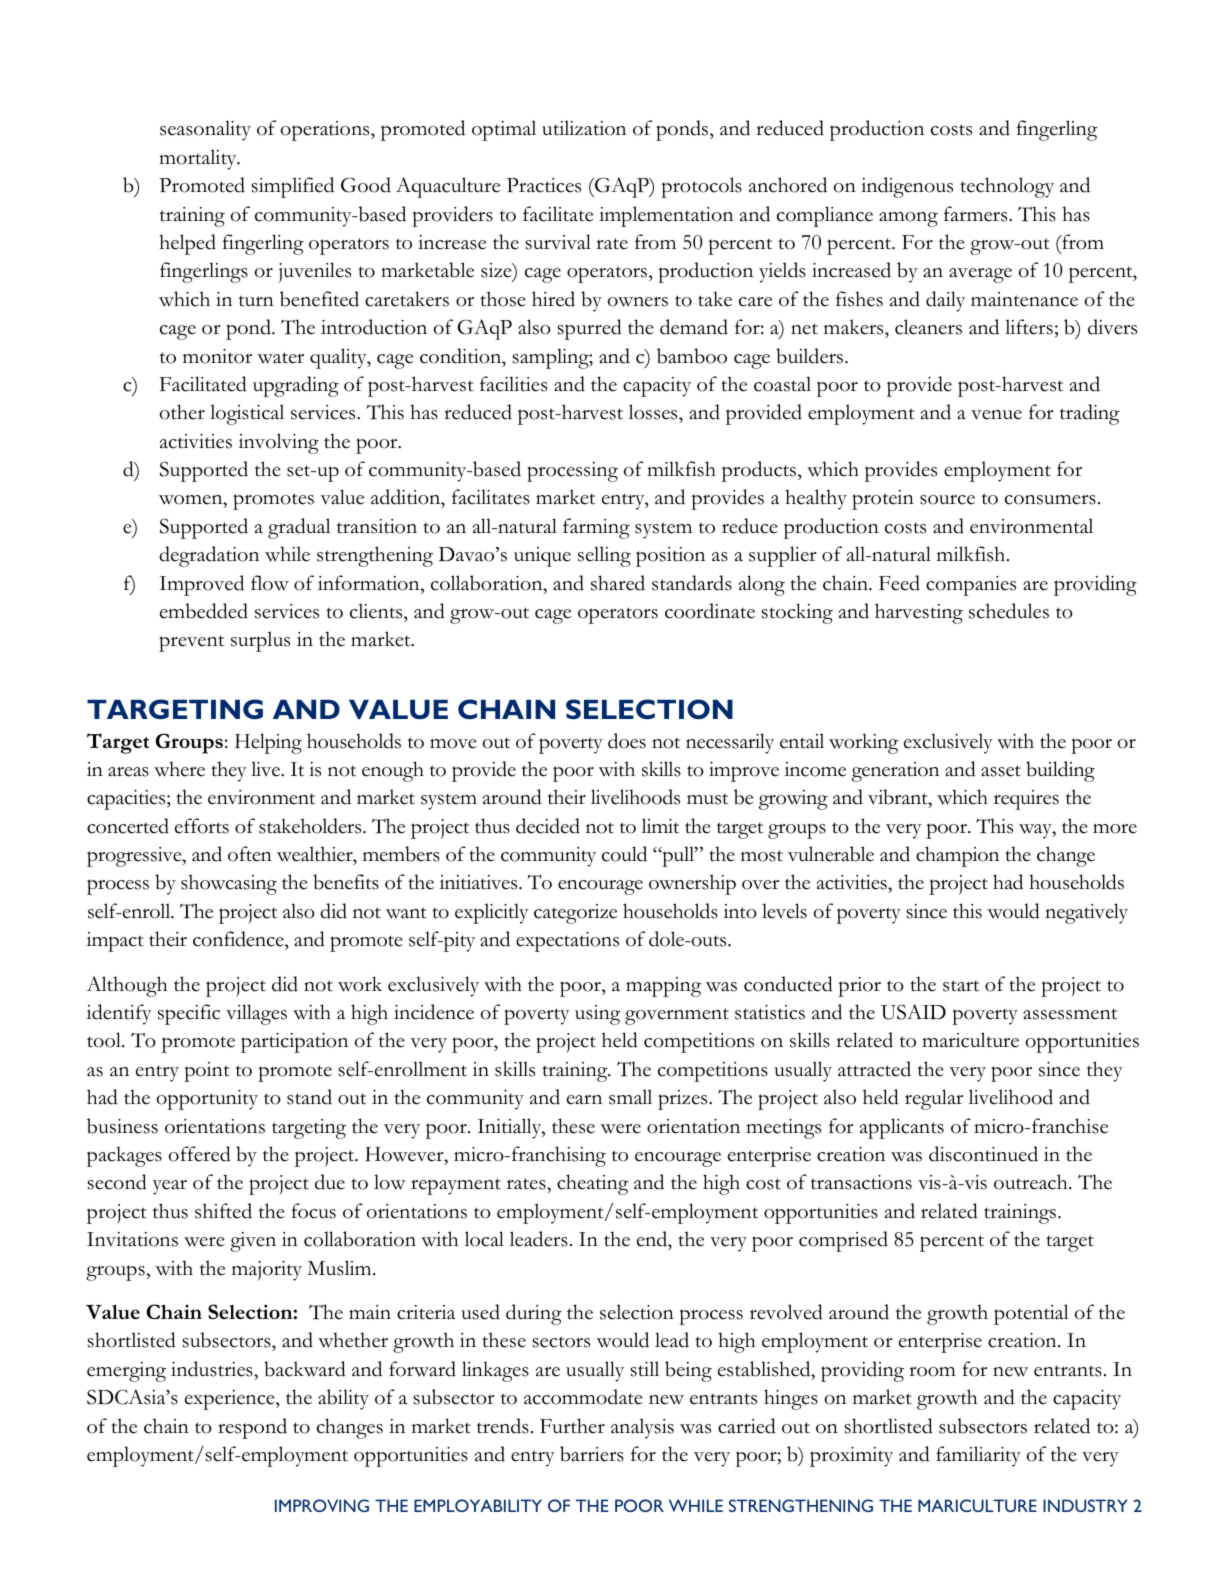  I want to click on experience, so click(231, 1400).
